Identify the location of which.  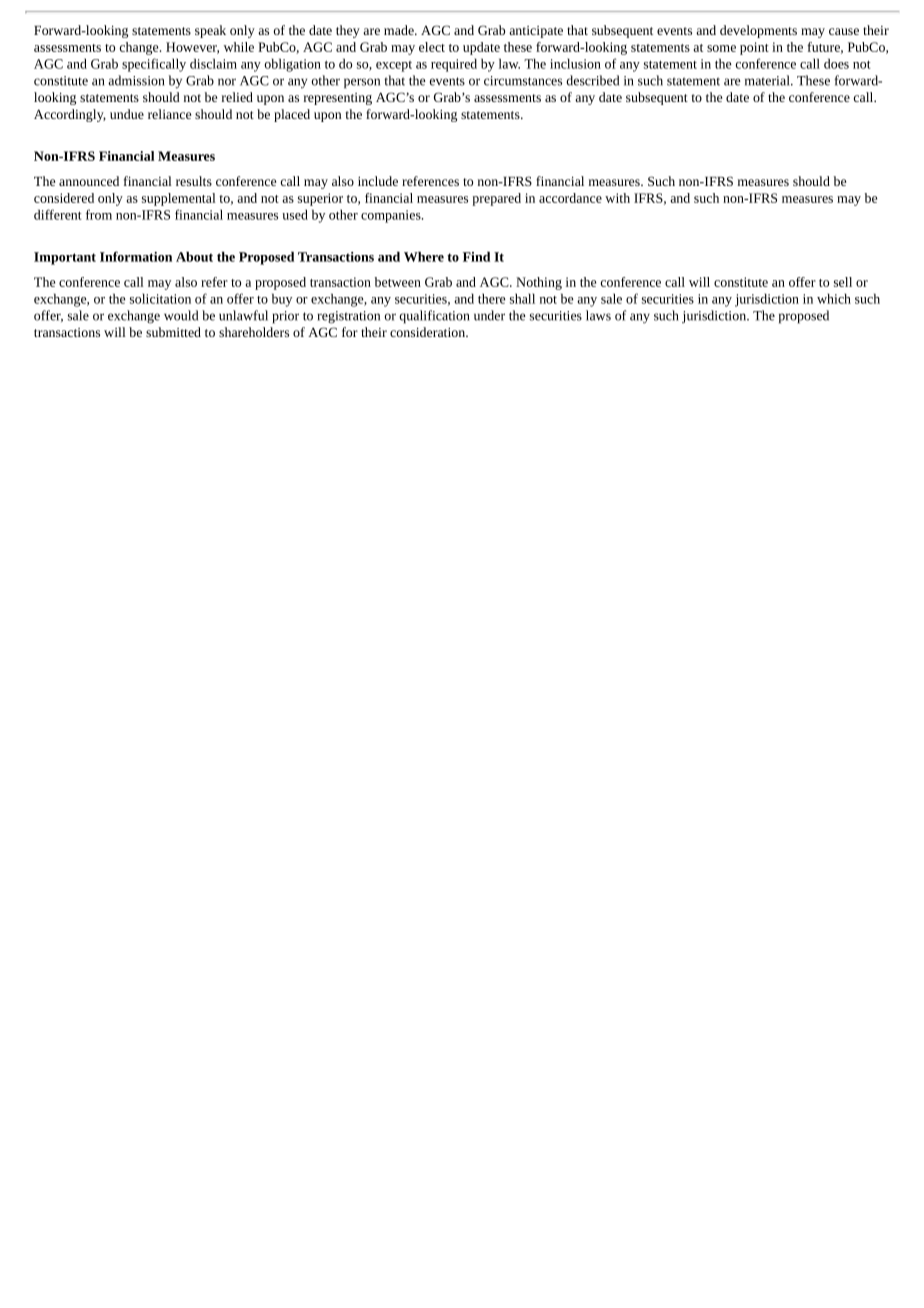
(834, 298).
